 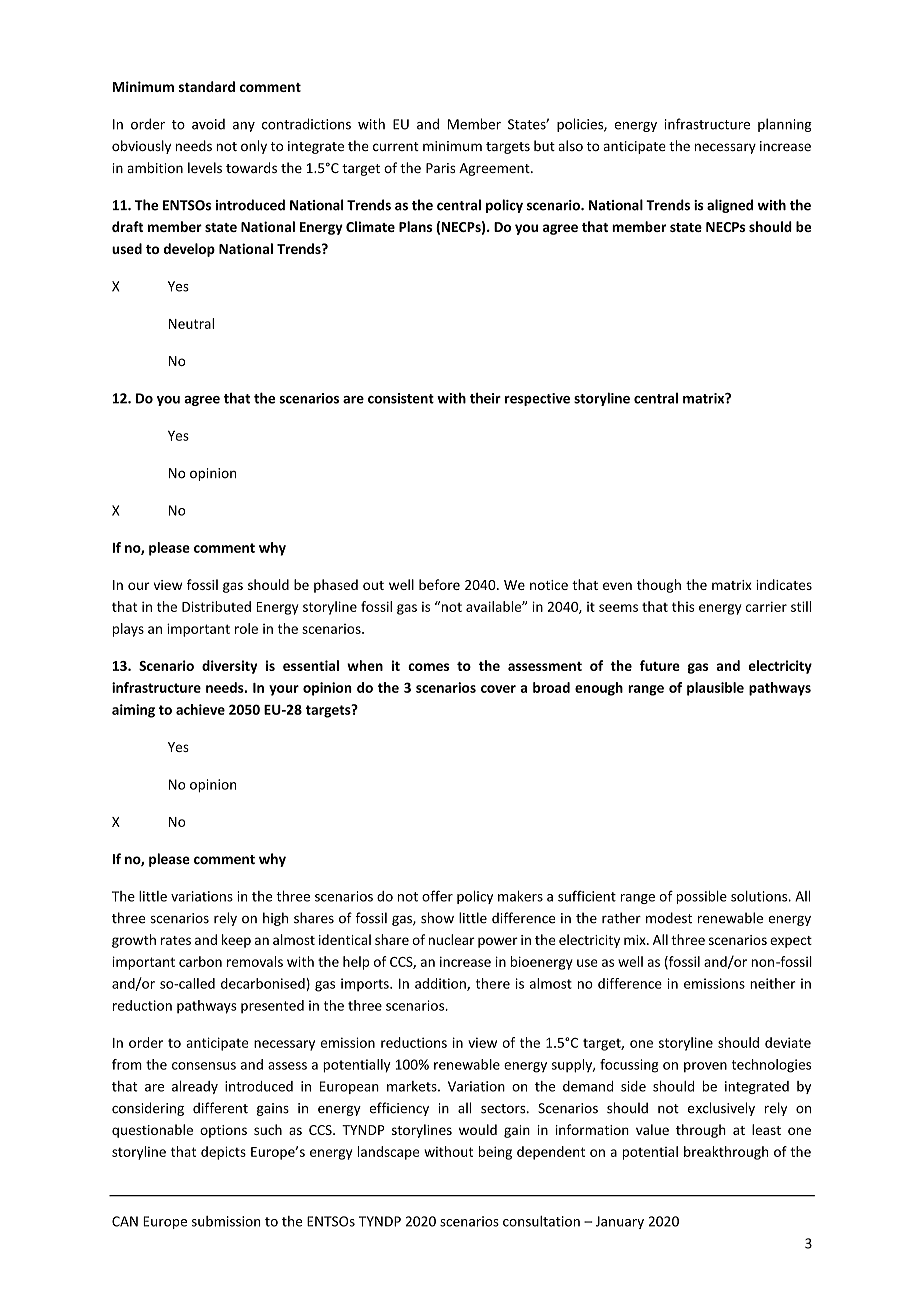 I want to click on avoid, so click(x=208, y=124).
